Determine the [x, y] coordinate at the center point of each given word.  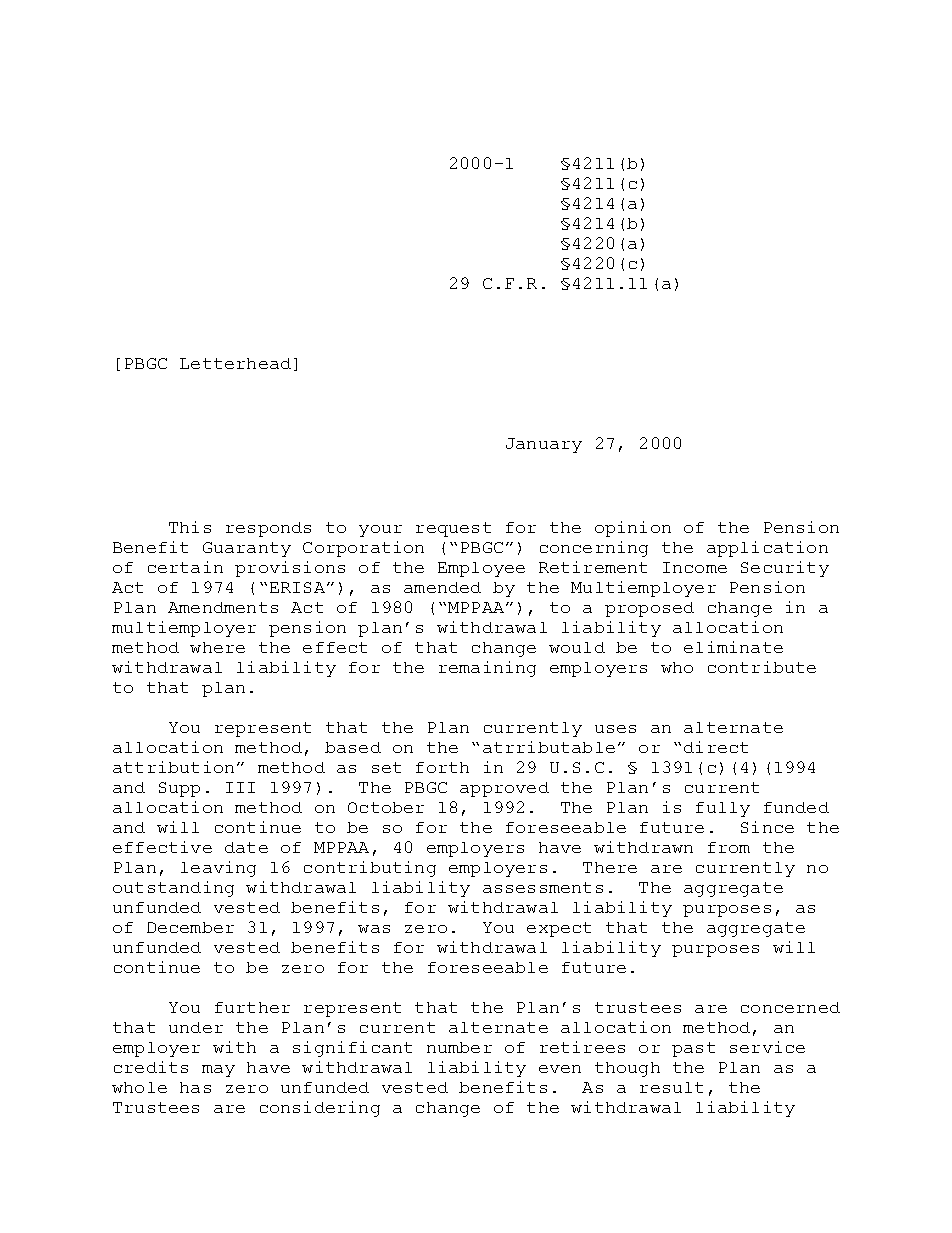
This [190, 527]
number [459, 1047]
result [671, 1087]
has [195, 1087]
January [544, 445]
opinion [633, 529]
